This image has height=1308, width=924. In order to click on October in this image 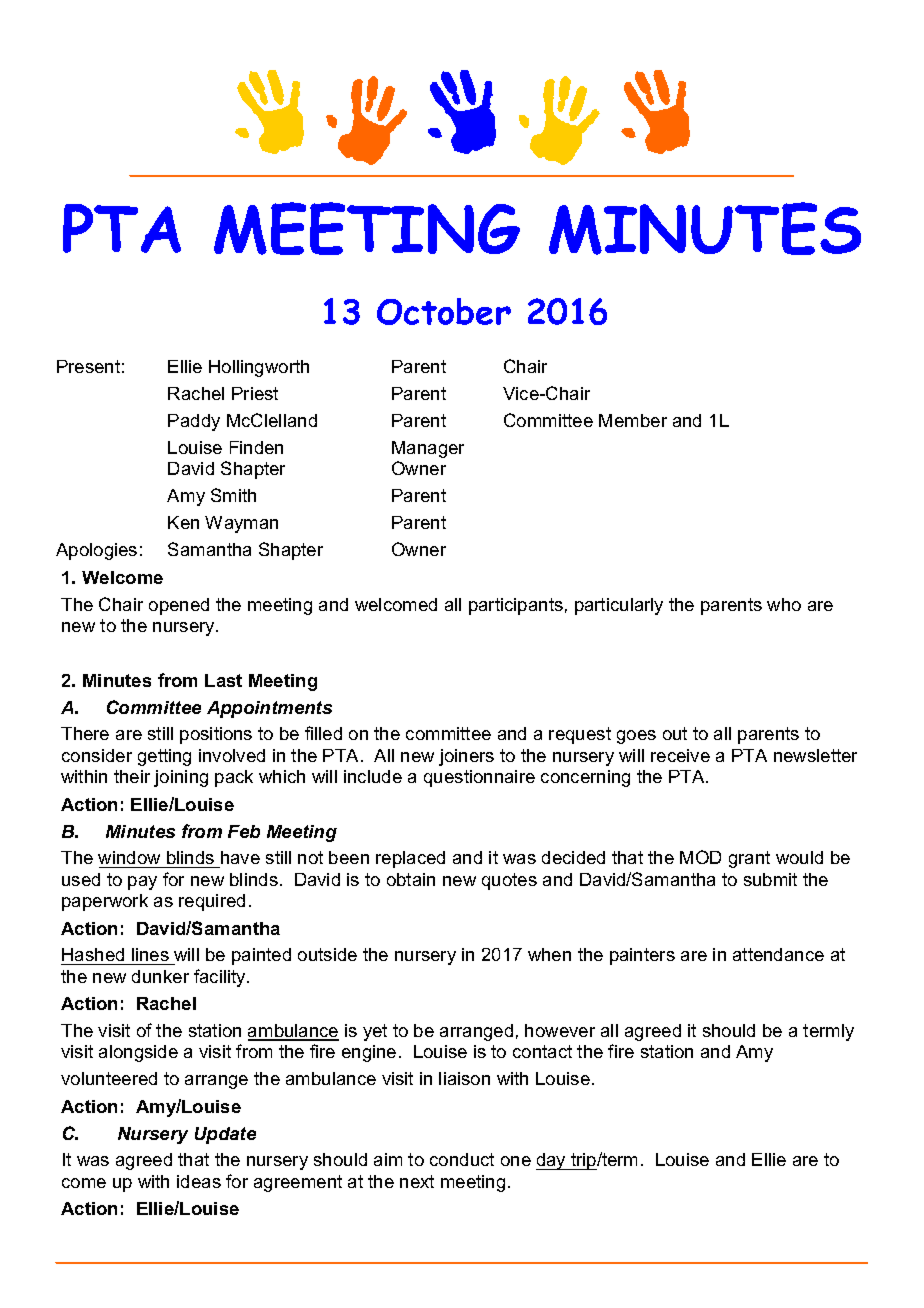, I will do `click(444, 311)`.
